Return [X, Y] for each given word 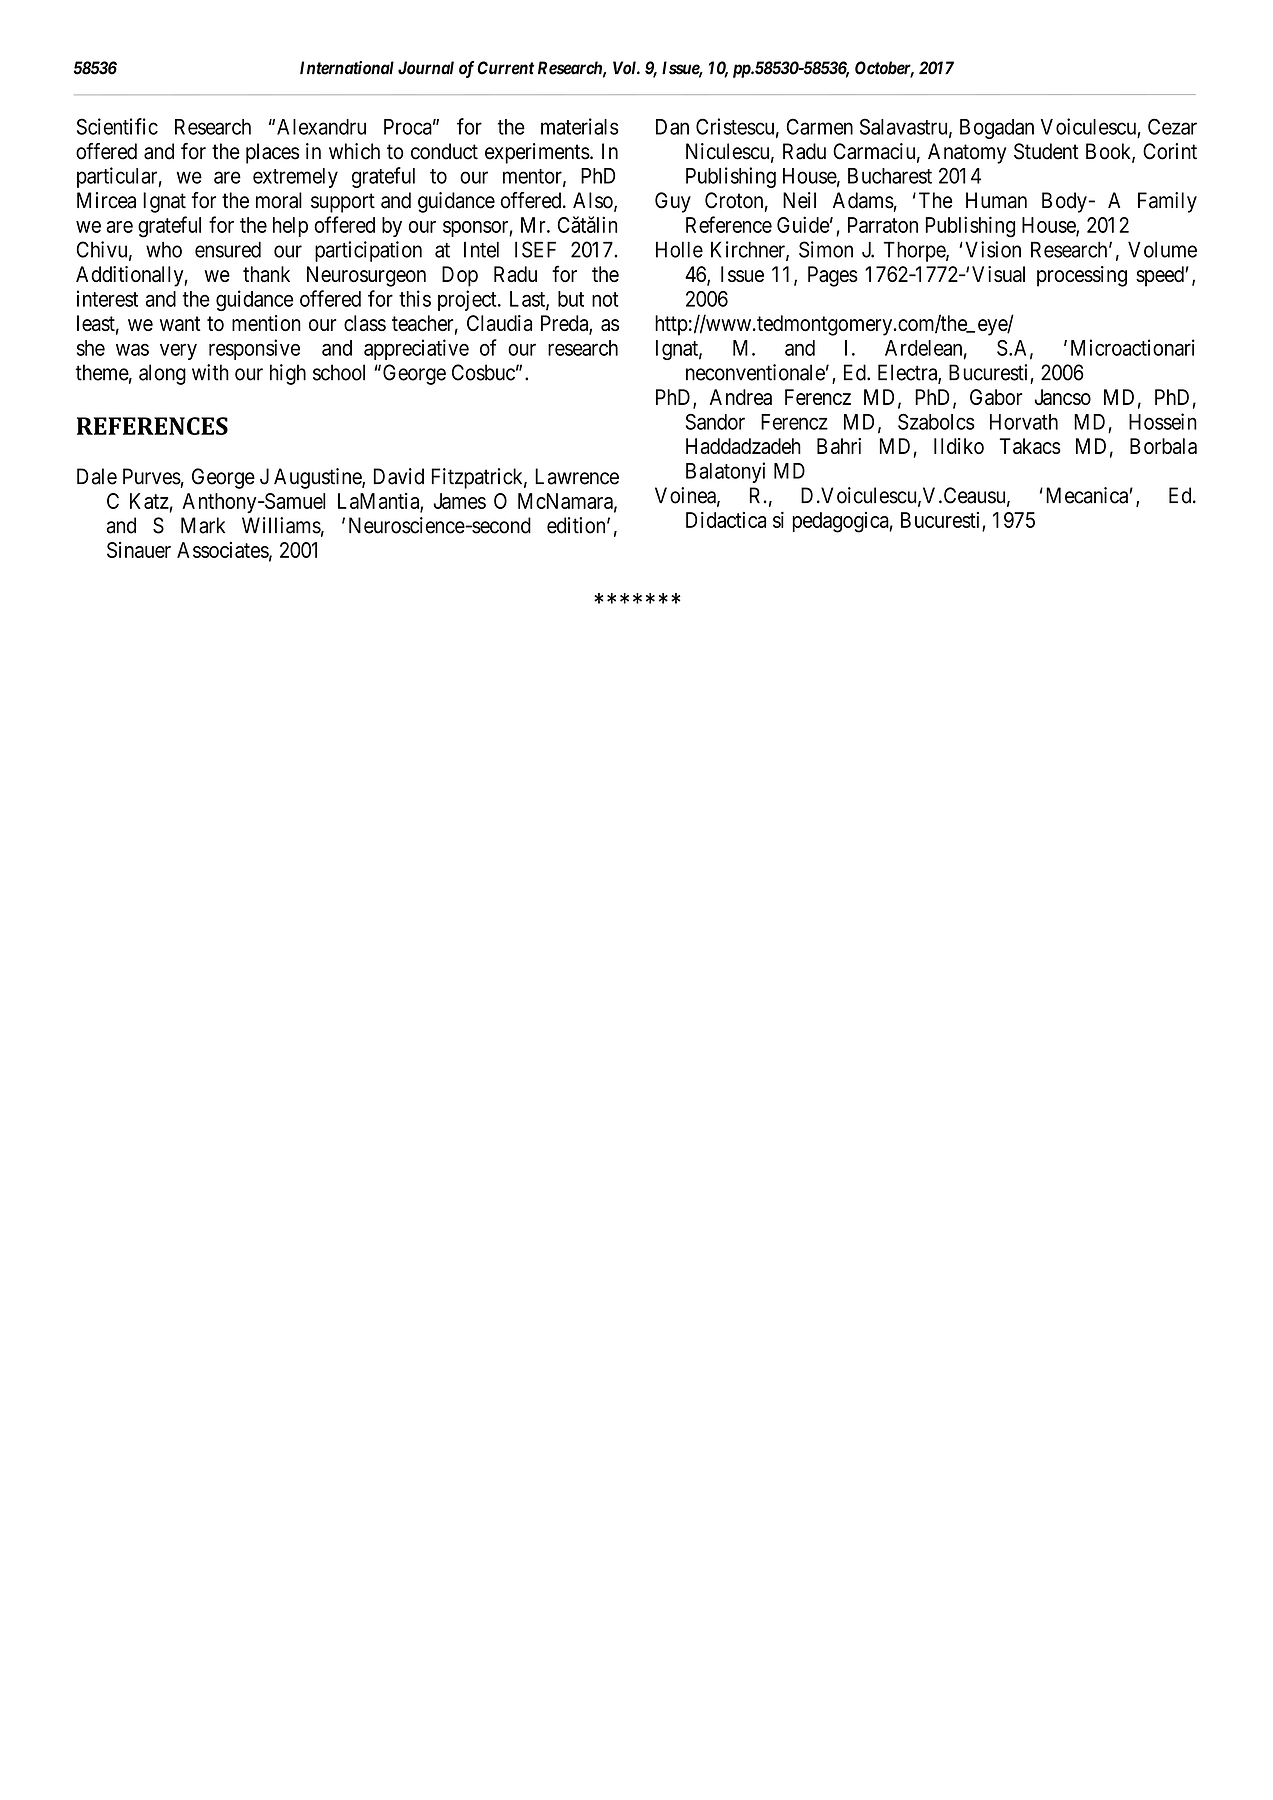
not [605, 299]
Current [505, 68]
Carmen [820, 126]
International [347, 68]
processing [1082, 276]
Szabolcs [936, 421]
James [459, 501]
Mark [203, 525]
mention [266, 323]
